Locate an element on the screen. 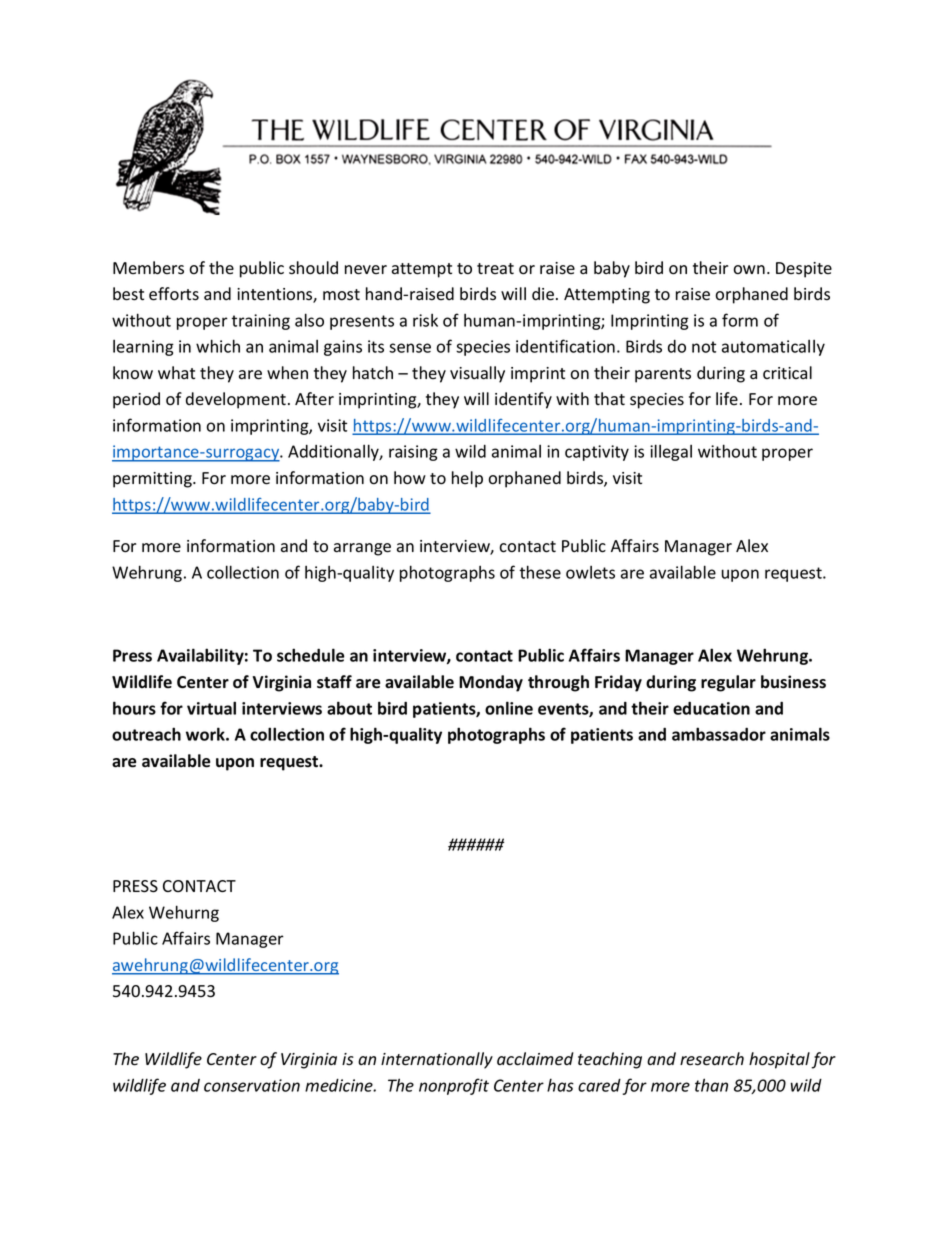 This screenshot has width=952, height=1233. online is located at coordinates (509, 708).
